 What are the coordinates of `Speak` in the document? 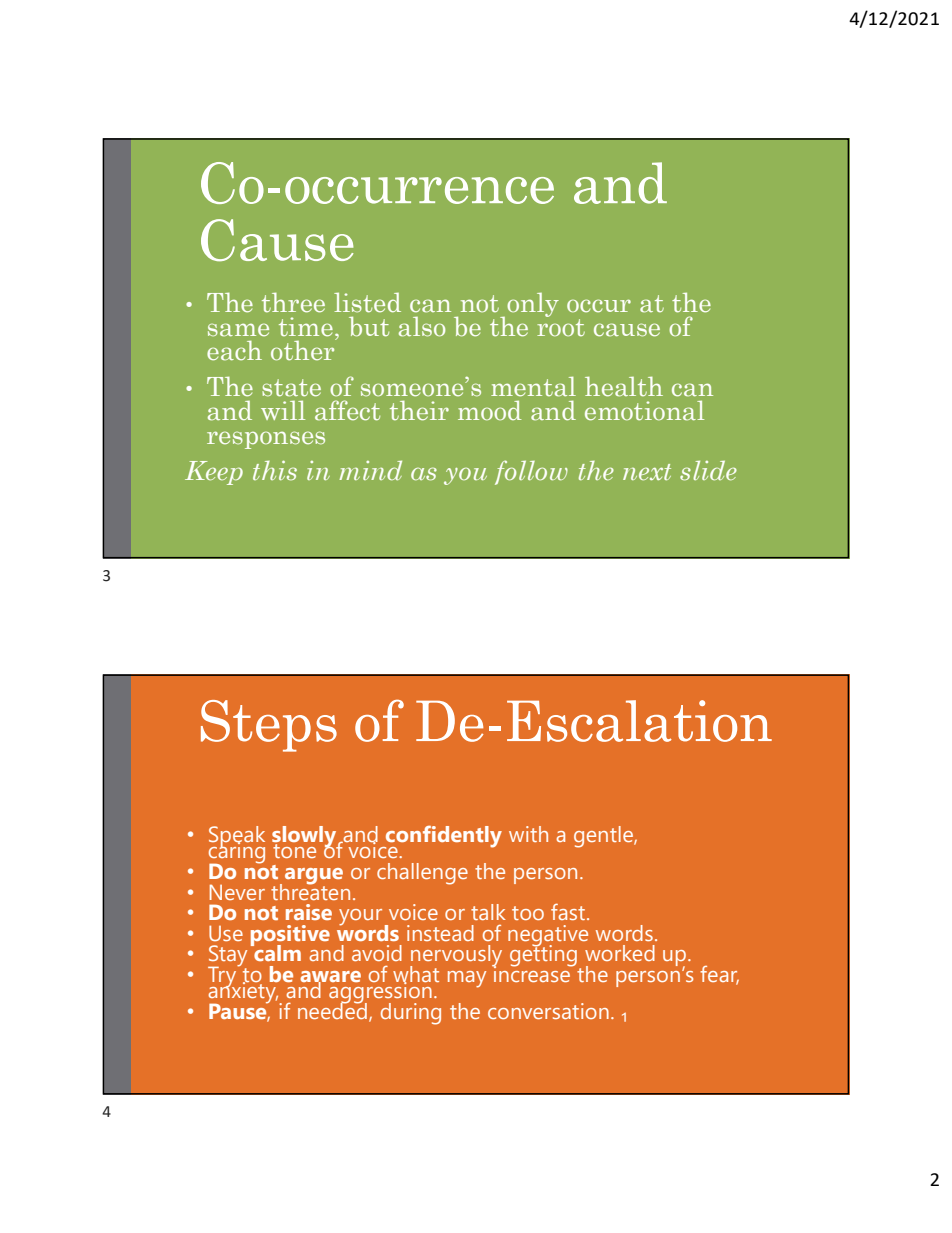 It's located at (237, 838).
